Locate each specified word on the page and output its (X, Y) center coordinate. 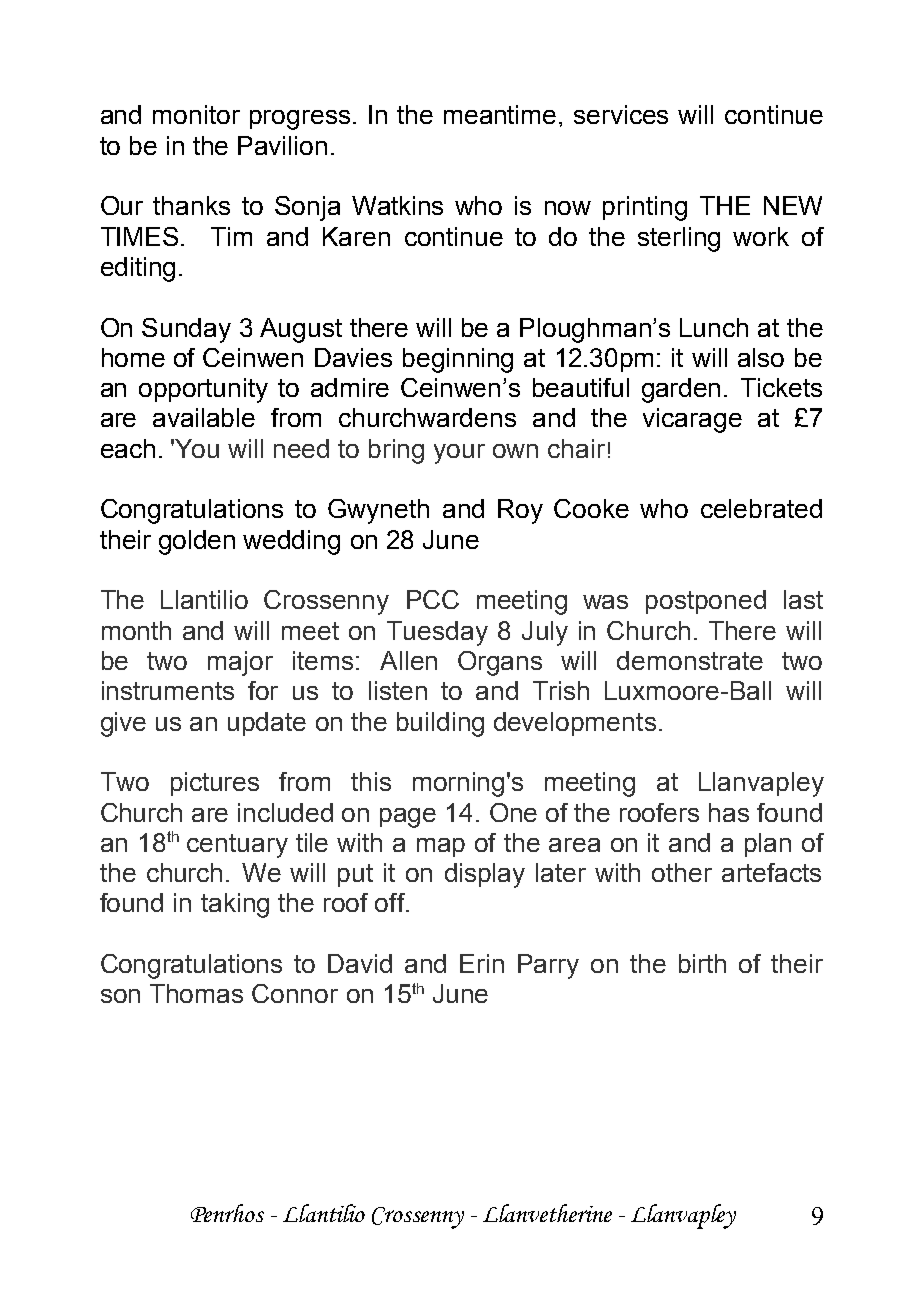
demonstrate (690, 660)
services (621, 114)
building (440, 724)
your (459, 454)
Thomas (196, 993)
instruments (168, 690)
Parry (548, 966)
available (204, 417)
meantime (500, 114)
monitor (196, 114)
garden (681, 390)
